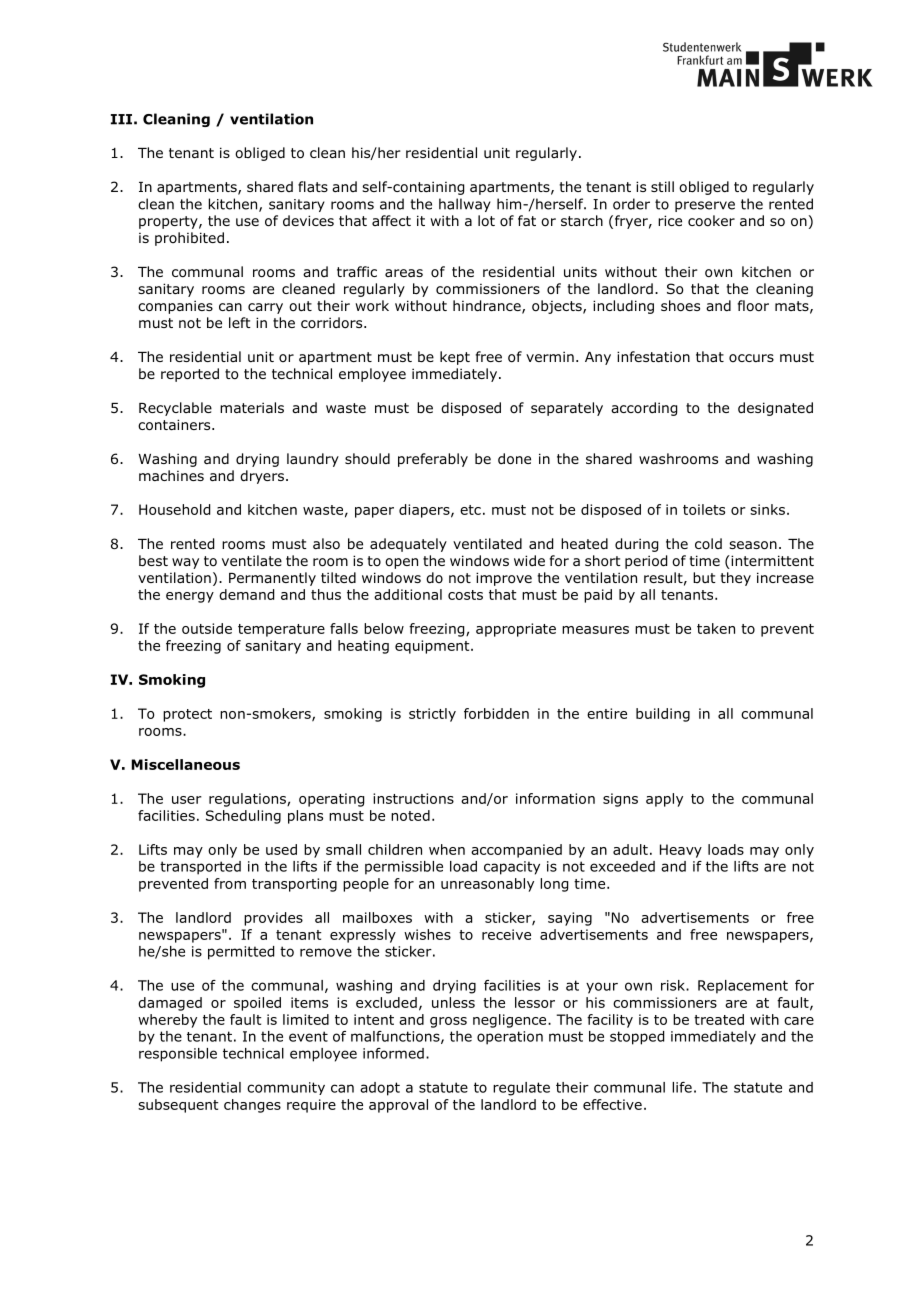  What do you see at coordinates (230, 883) in the screenshot?
I see `from` at bounding box center [230, 883].
